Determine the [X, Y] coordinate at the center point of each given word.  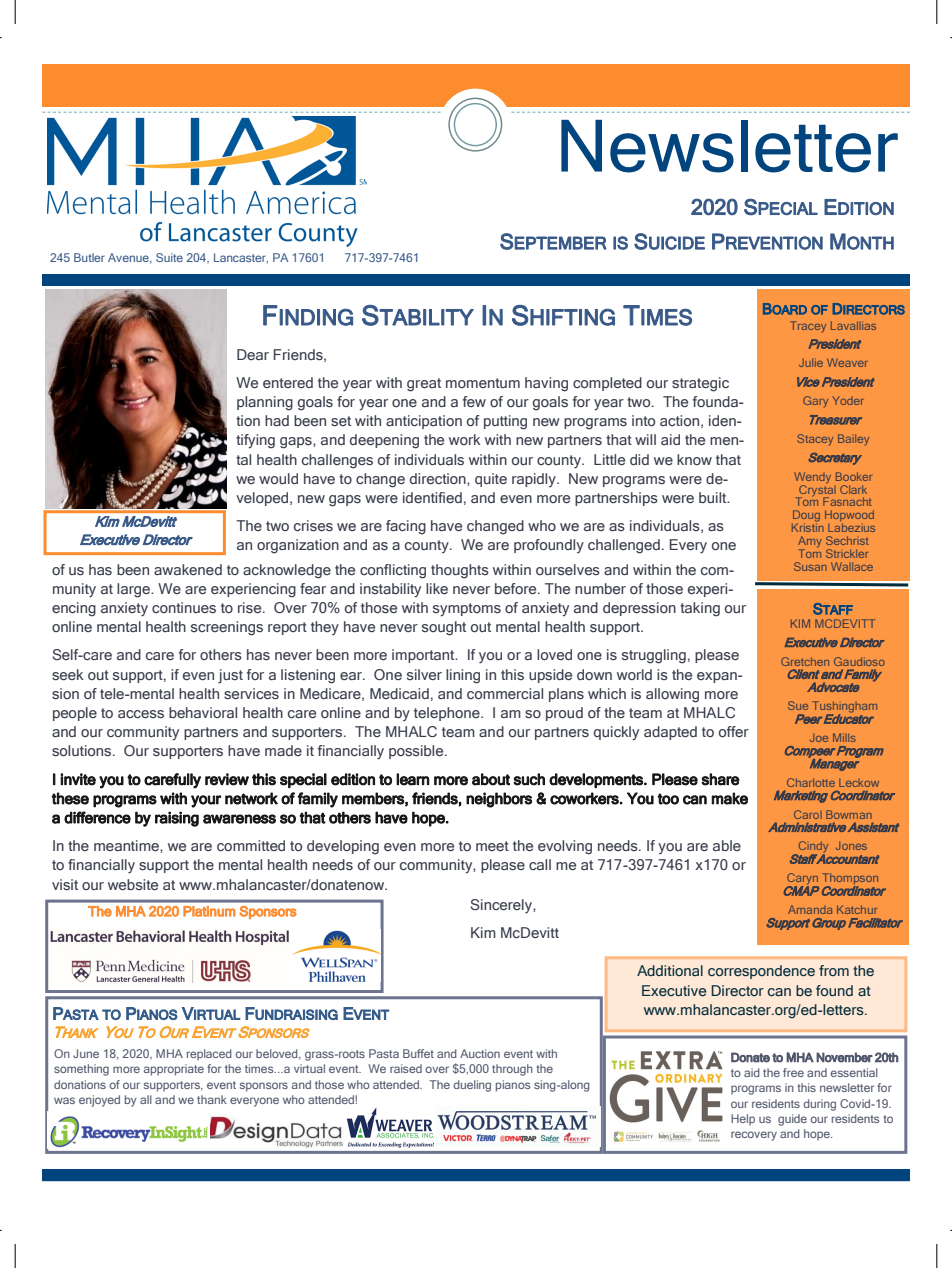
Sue [798, 705]
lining [463, 676]
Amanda [810, 909]
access [141, 714]
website [133, 884]
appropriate [174, 1070]
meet [492, 846]
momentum [483, 383]
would [278, 478]
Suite [169, 257]
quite [491, 480]
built [714, 497]
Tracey [808, 327]
